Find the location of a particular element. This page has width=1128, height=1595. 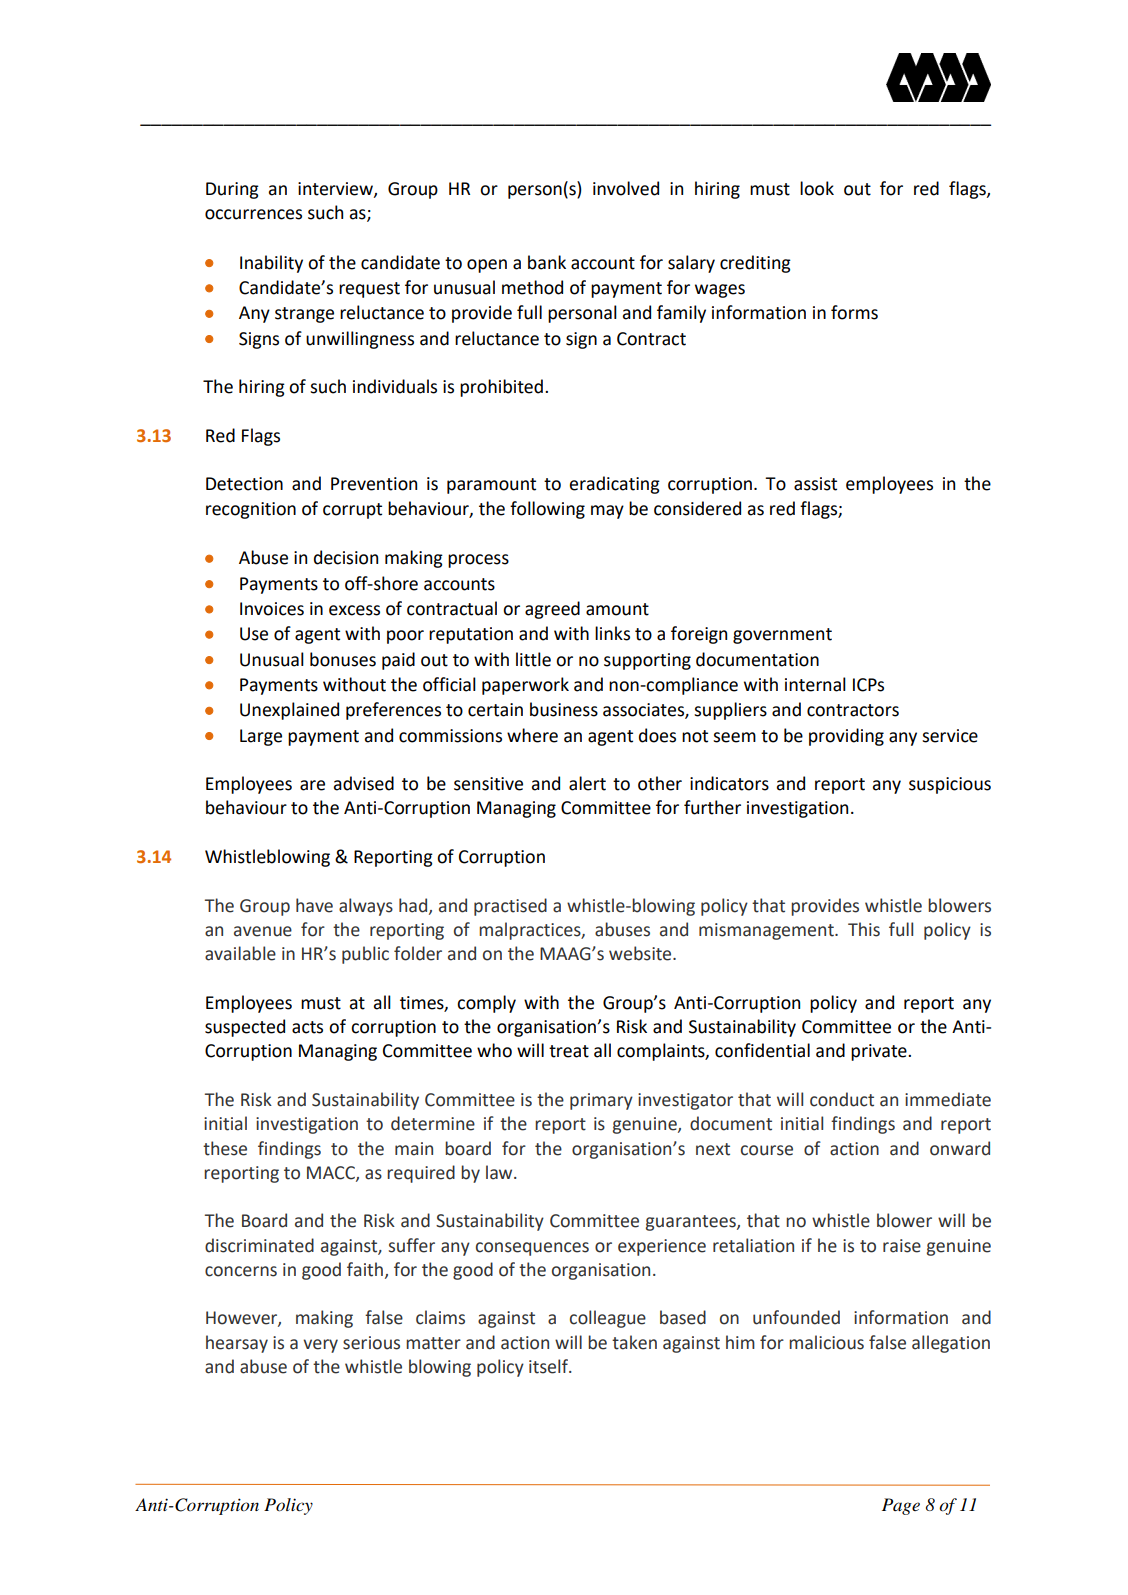

conduct is located at coordinates (842, 1099).
